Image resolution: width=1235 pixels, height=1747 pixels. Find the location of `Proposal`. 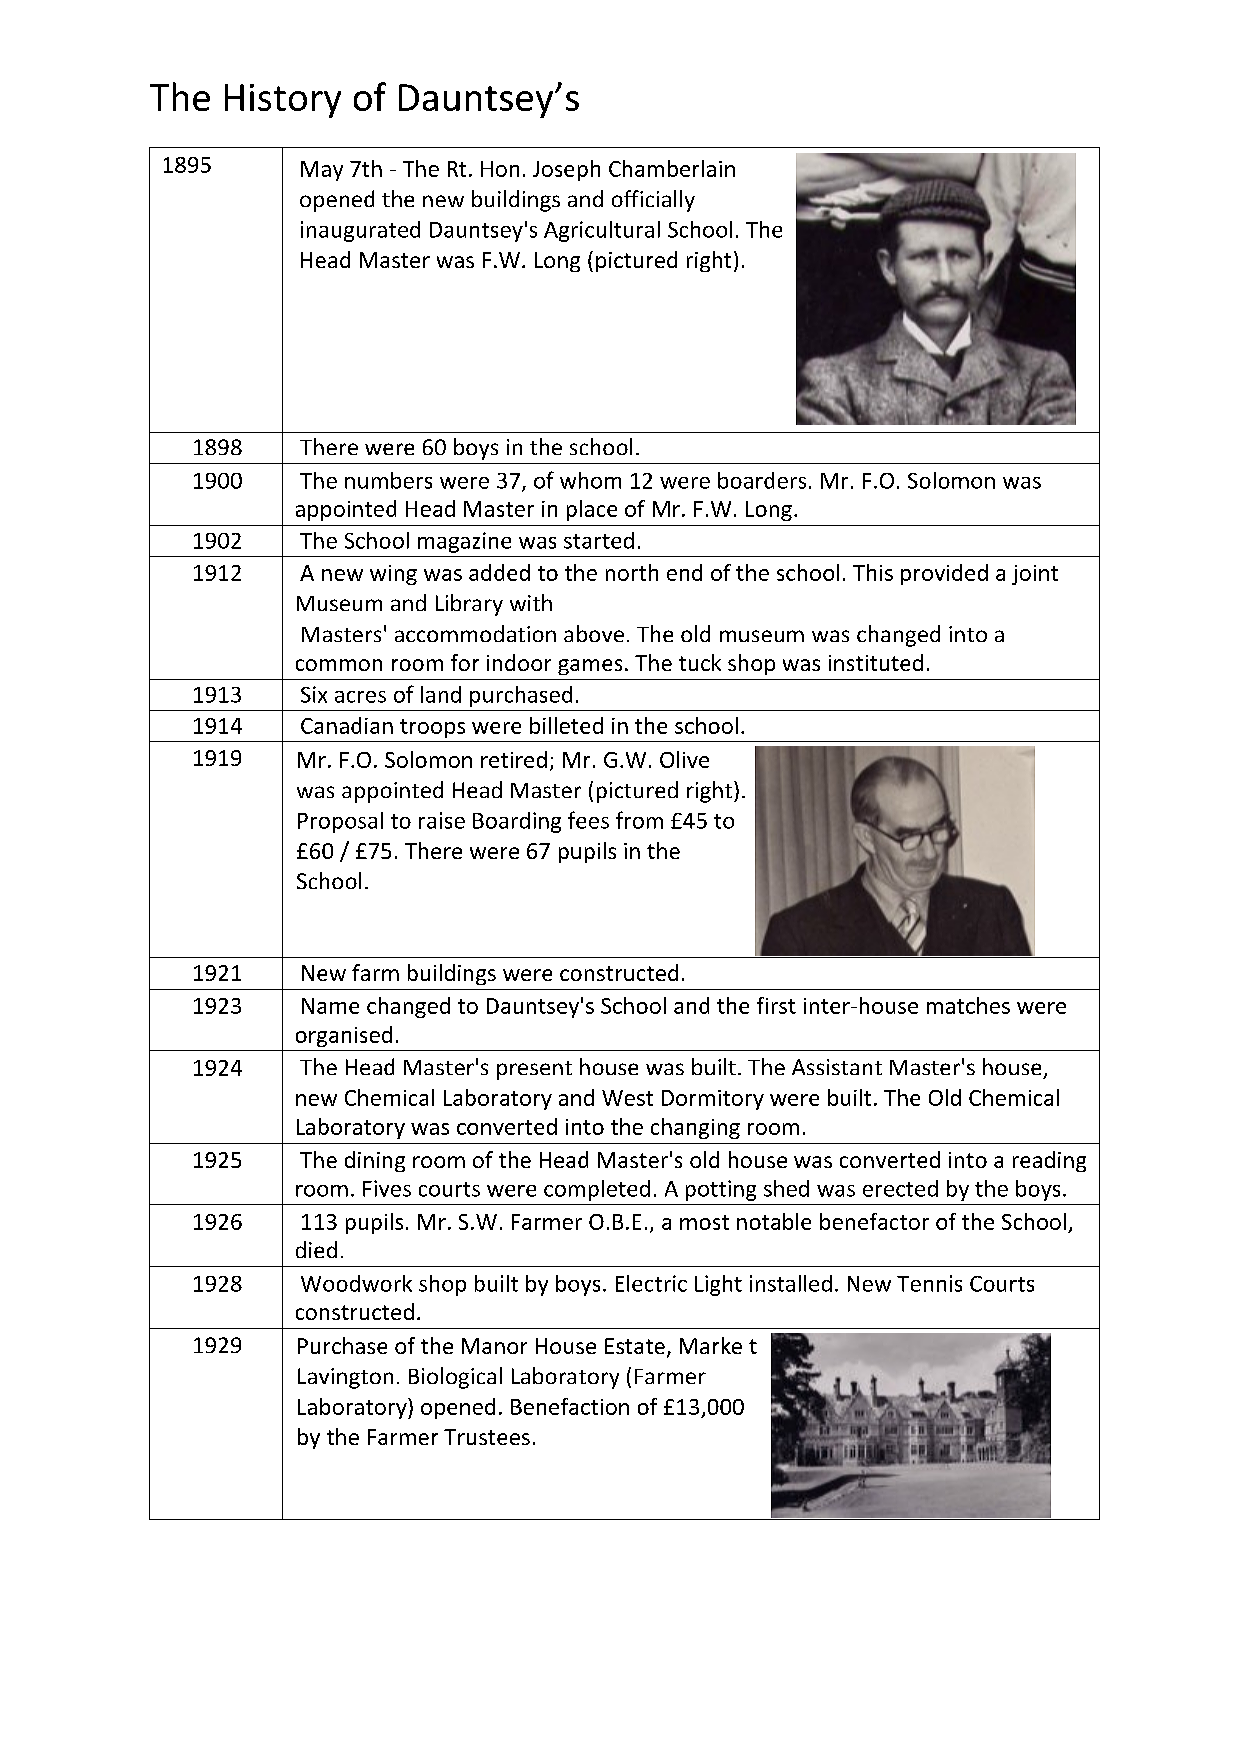

Proposal is located at coordinates (340, 822).
